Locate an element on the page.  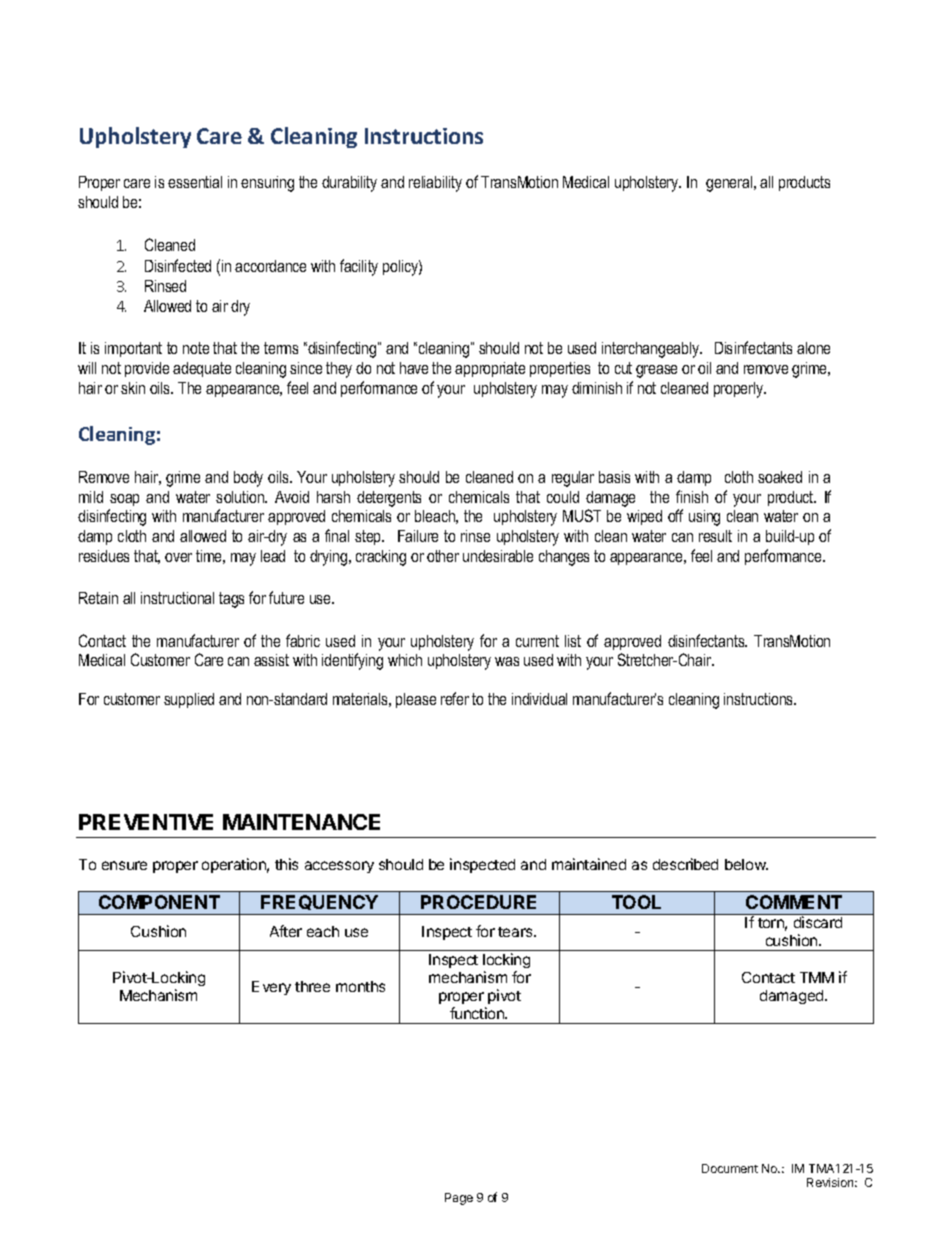
body is located at coordinates (248, 479).
